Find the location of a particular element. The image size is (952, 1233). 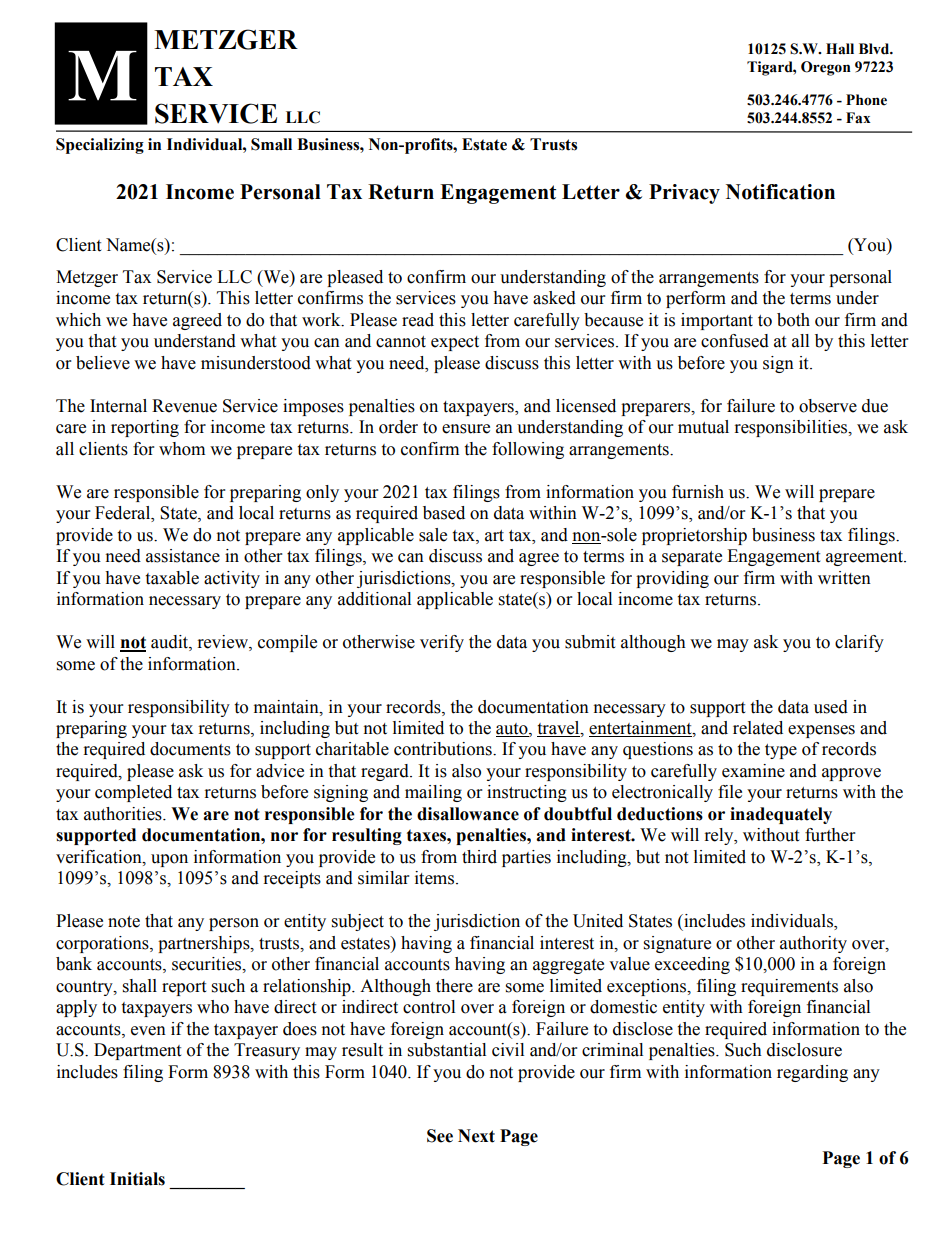

expect is located at coordinates (455, 343).
